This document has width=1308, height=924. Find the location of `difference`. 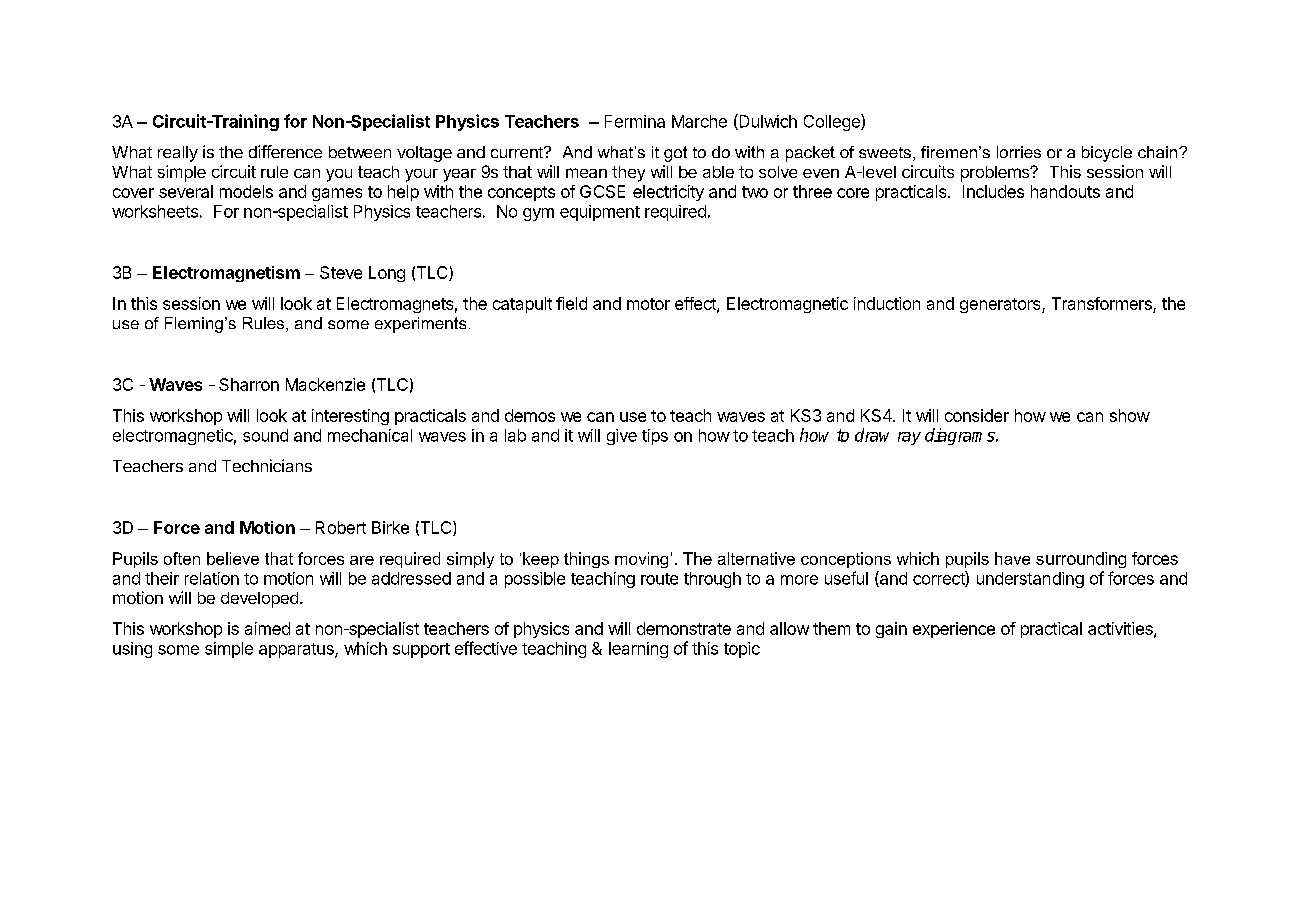

difference is located at coordinates (285, 151).
